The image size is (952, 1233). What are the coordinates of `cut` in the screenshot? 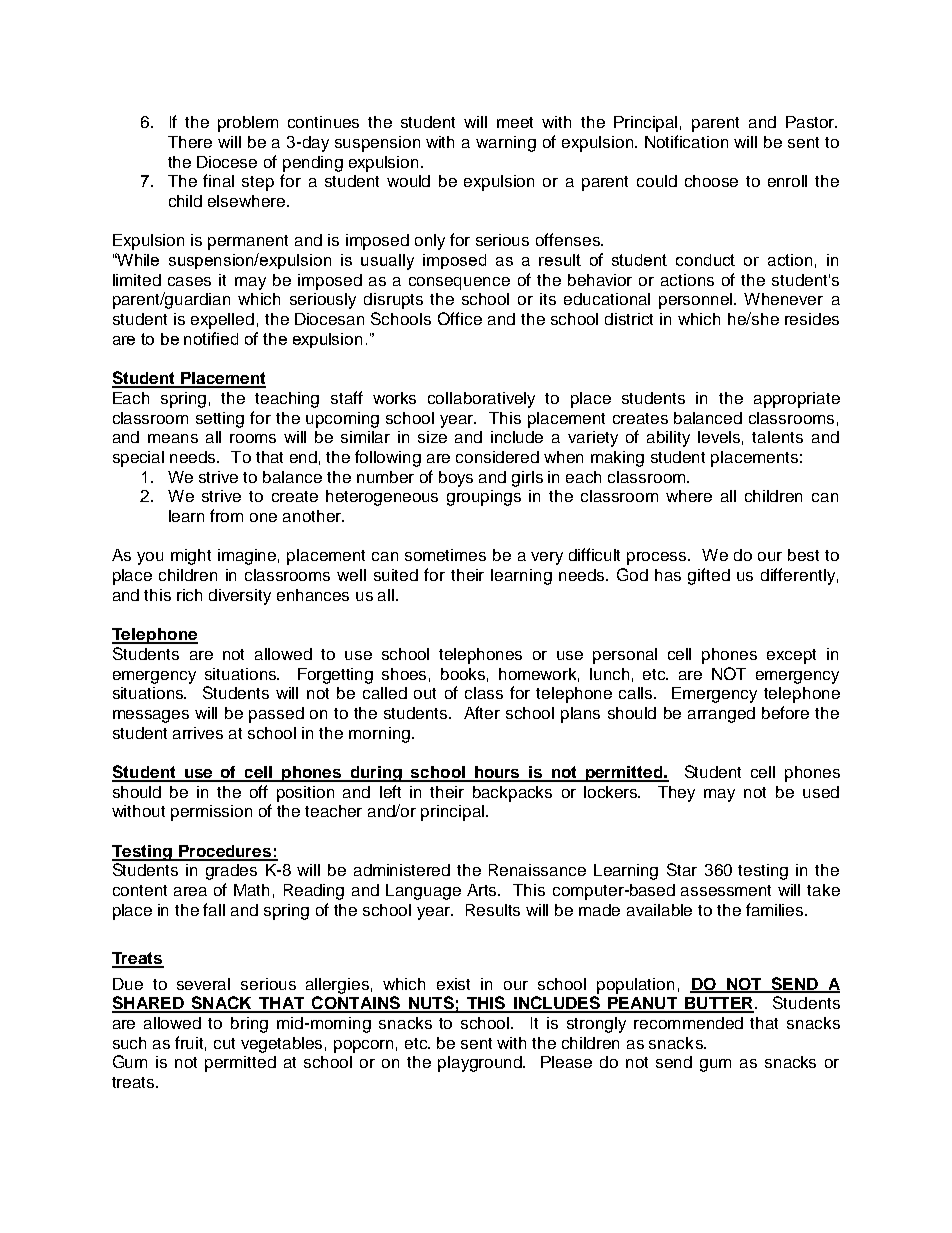 It's located at (224, 1043).
